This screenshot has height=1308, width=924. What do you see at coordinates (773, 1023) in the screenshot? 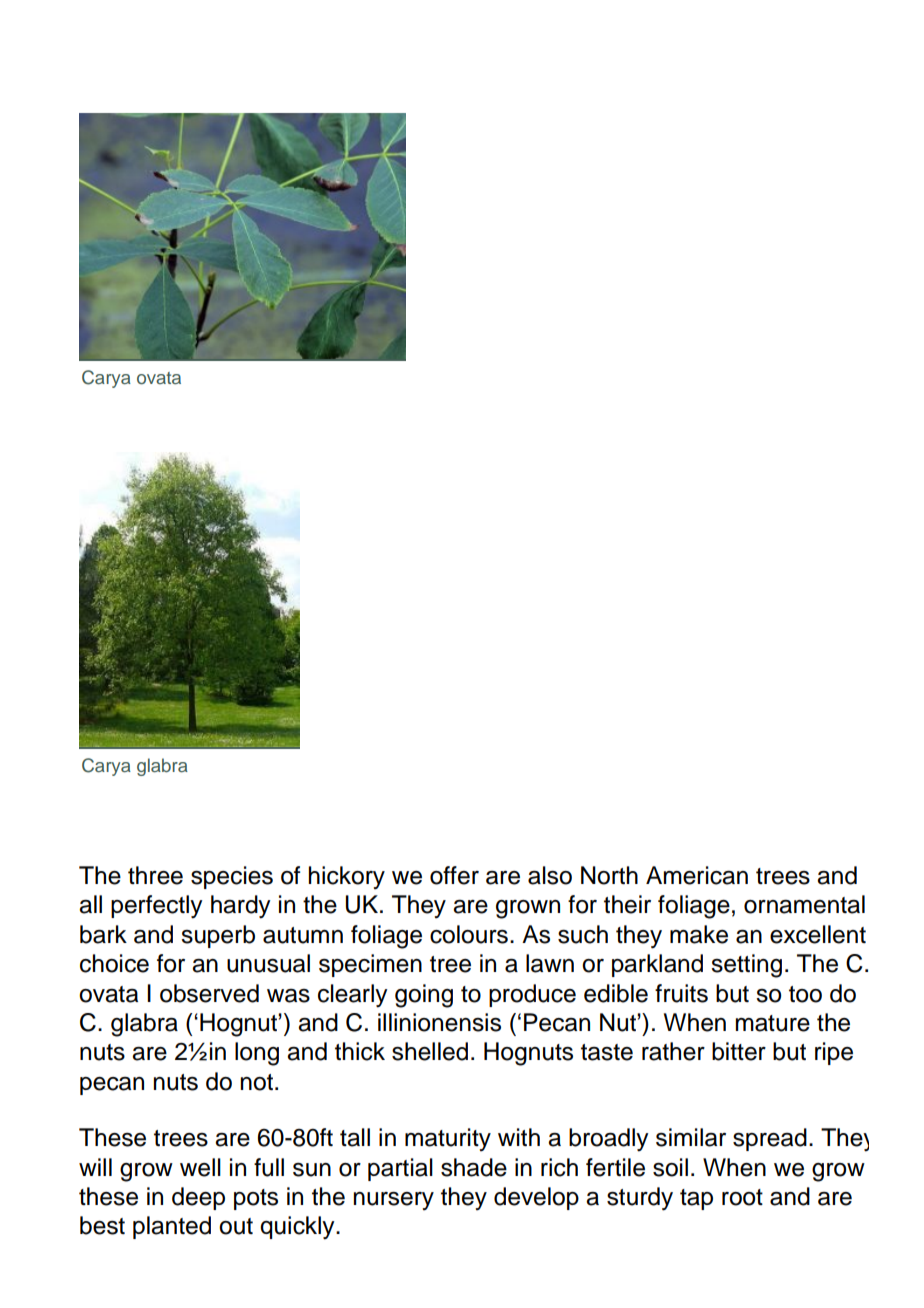
I see `mature` at bounding box center [773, 1023].
